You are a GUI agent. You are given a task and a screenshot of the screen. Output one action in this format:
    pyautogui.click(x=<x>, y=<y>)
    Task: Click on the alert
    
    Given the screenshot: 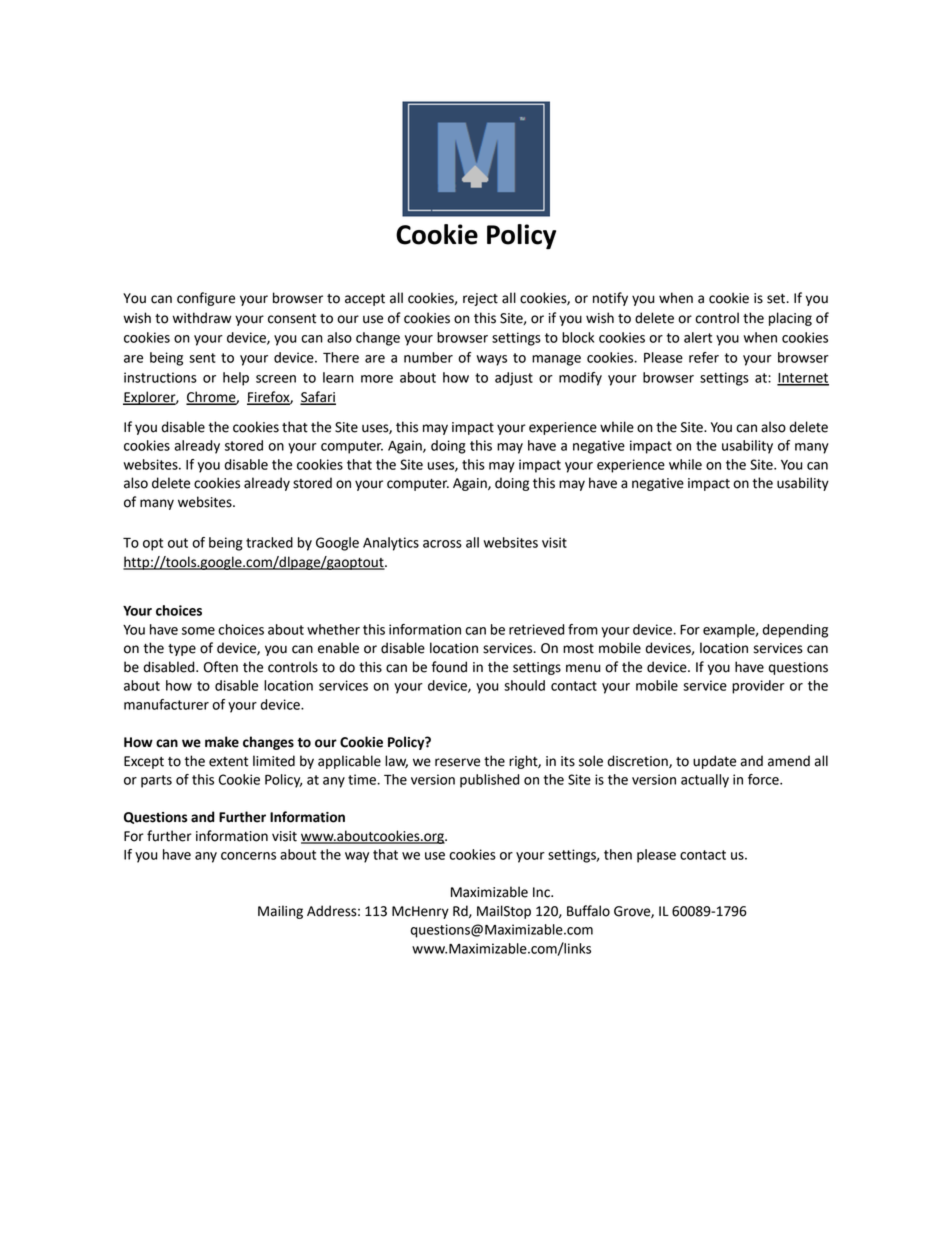 What is the action you would take?
    pyautogui.click(x=698, y=337)
